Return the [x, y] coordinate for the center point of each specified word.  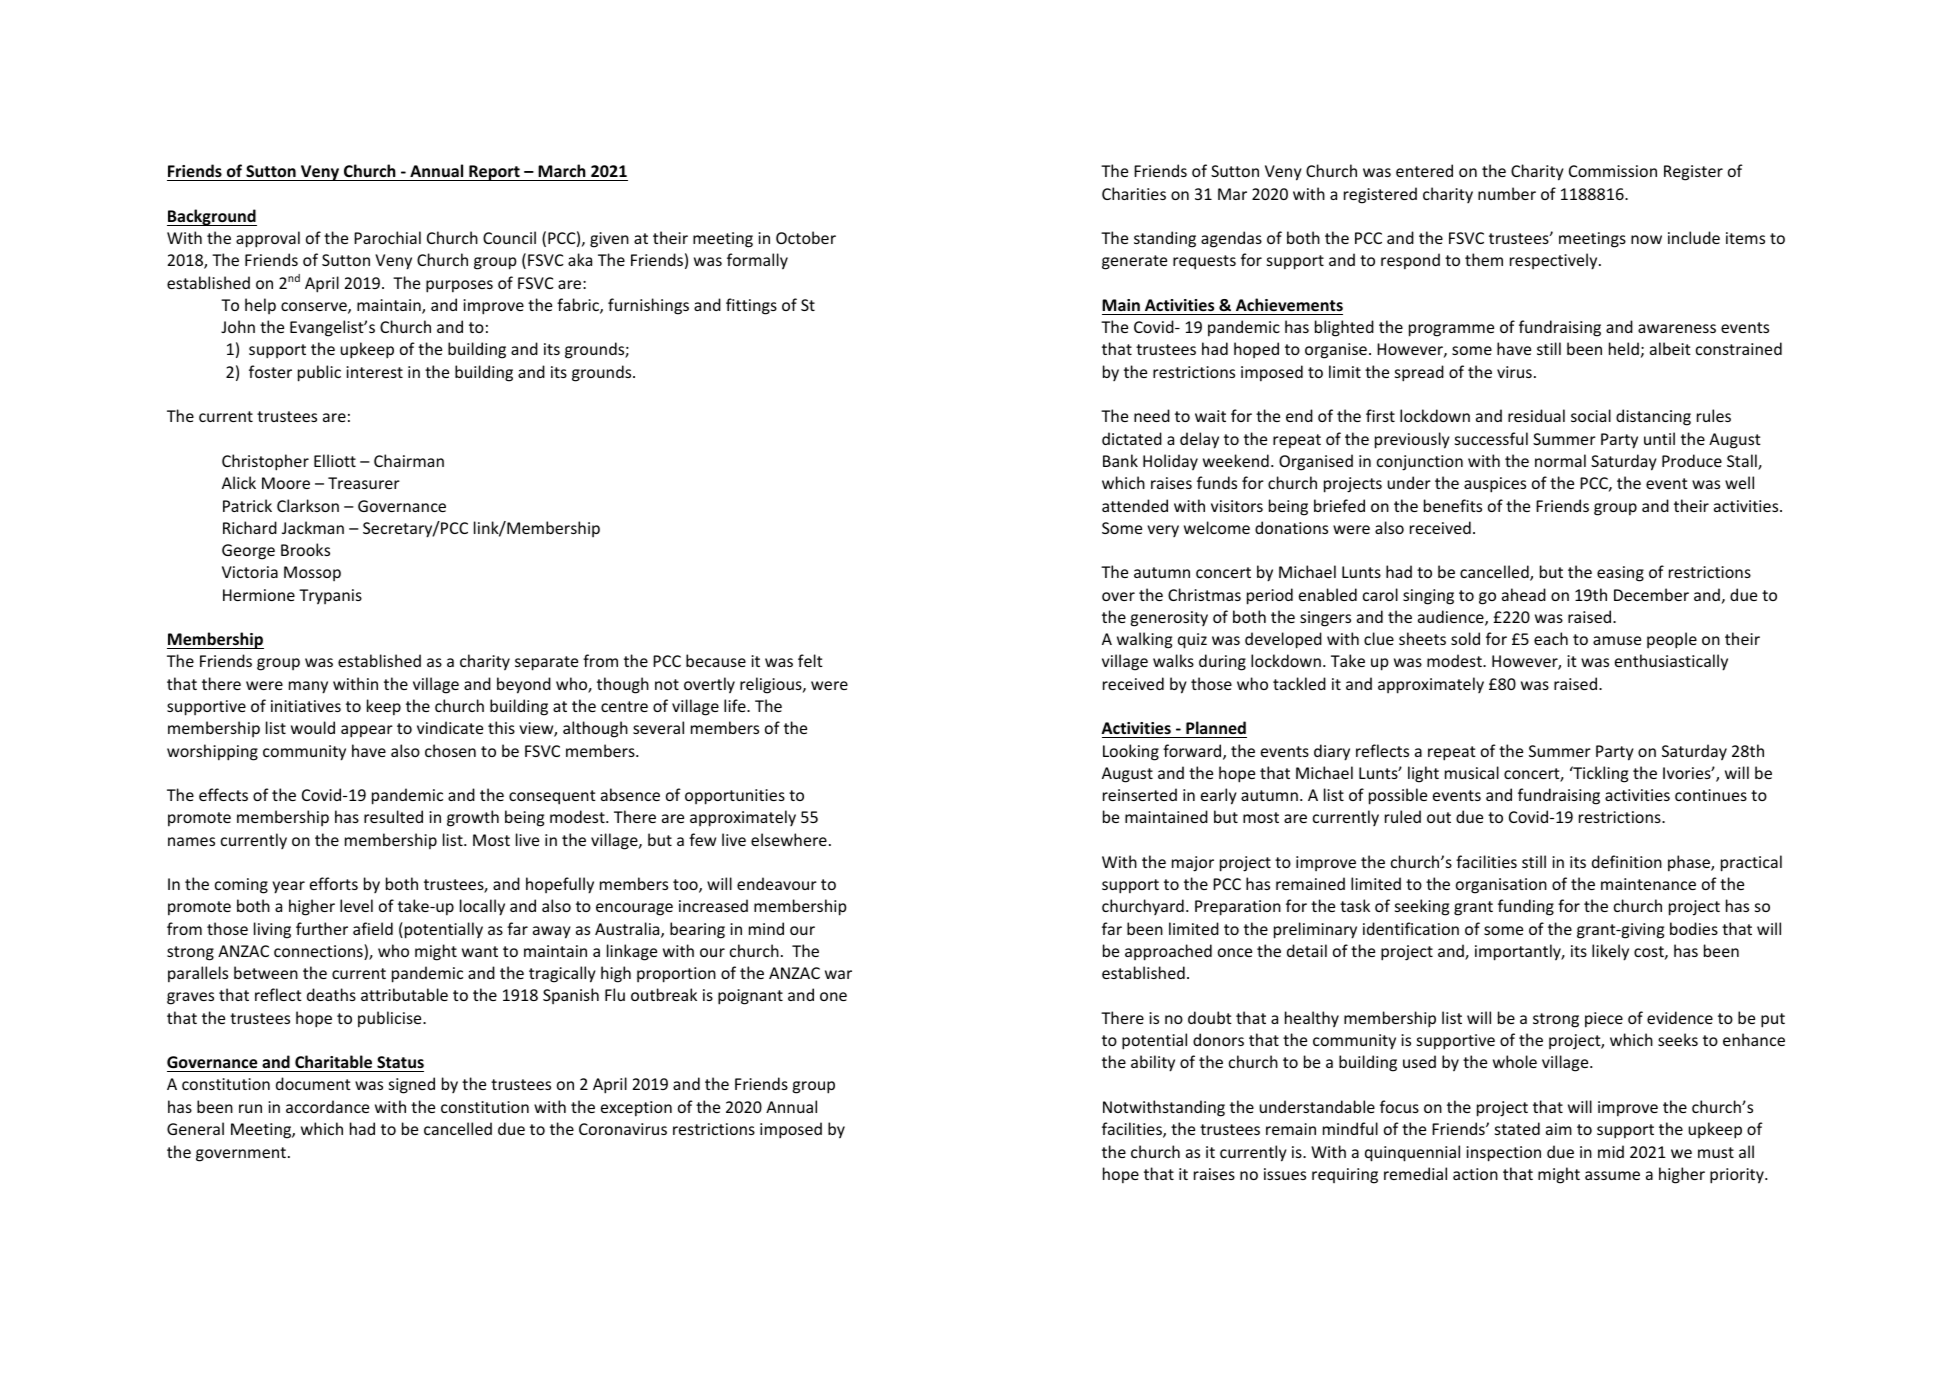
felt [810, 660]
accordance [327, 1106]
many [308, 687]
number [1507, 193]
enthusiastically [1671, 662]
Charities [1134, 193]
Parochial [387, 237]
